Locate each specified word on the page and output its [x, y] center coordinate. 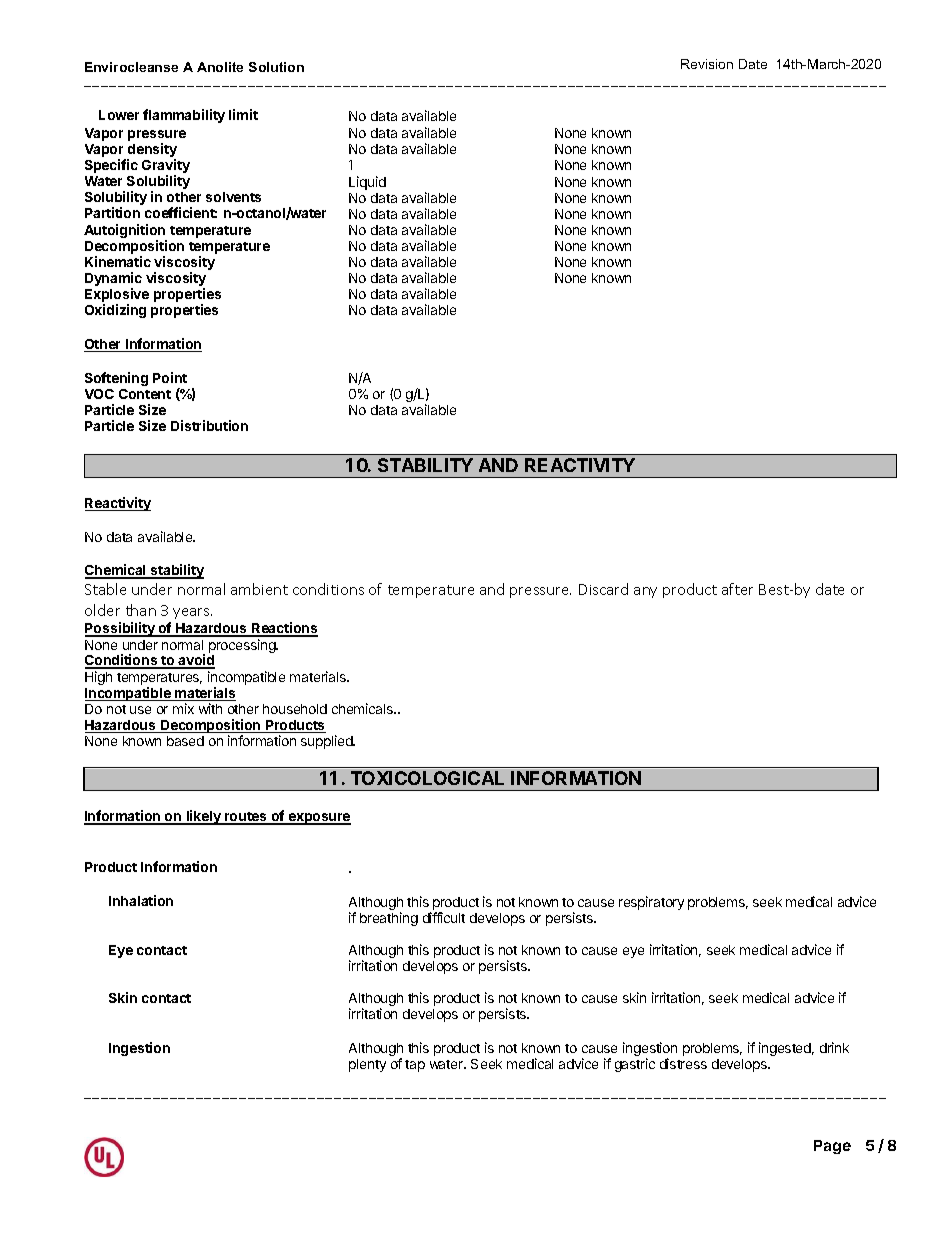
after [737, 589]
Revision [707, 64]
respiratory [651, 903]
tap [415, 1066]
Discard [603, 589]
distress [683, 1063]
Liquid [367, 183]
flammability [184, 116]
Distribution [209, 425]
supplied [328, 742]
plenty [367, 1065]
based [185, 741]
